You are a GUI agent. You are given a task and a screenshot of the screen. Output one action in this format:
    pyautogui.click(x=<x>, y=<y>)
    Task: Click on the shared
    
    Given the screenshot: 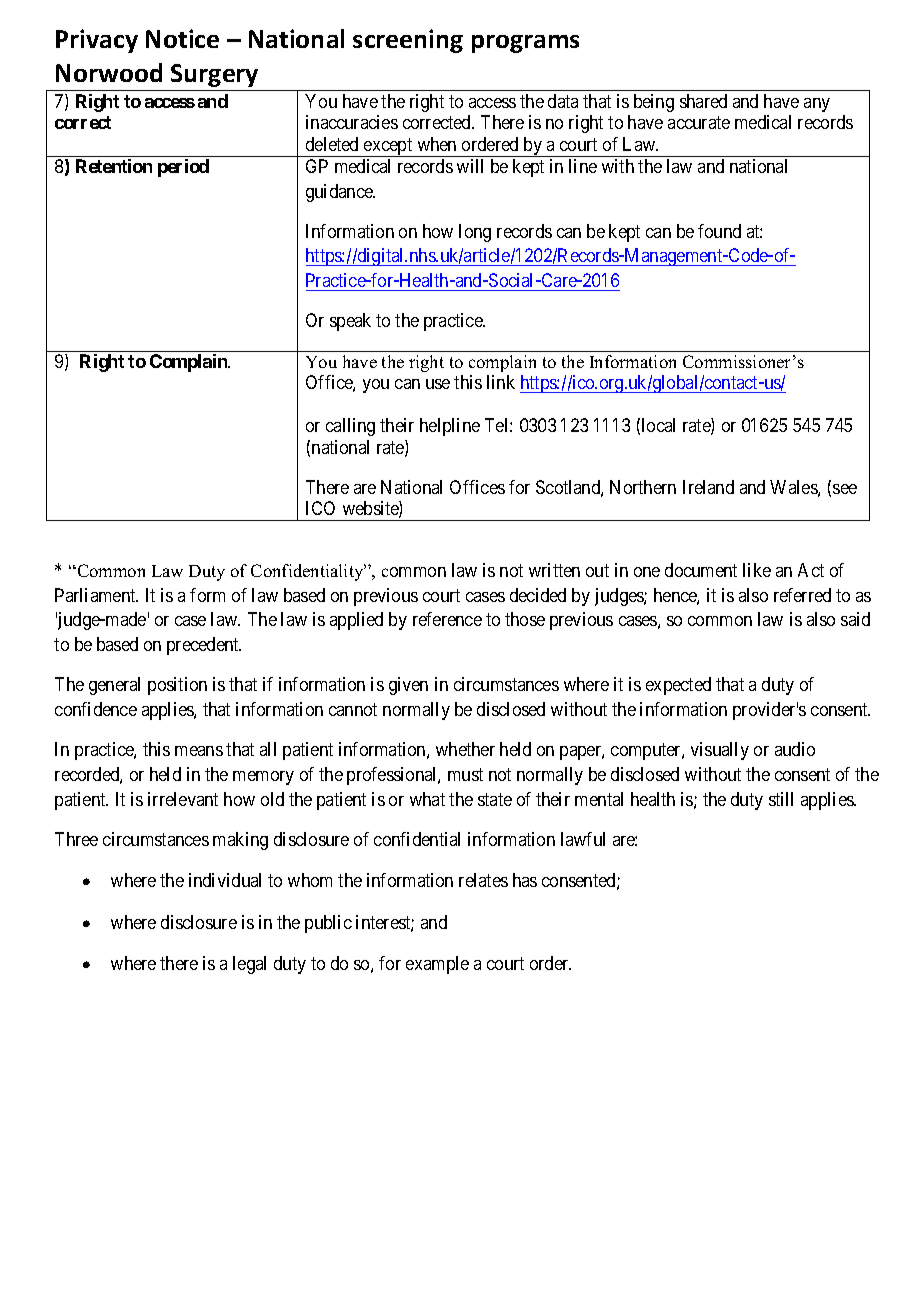 What is the action you would take?
    pyautogui.click(x=703, y=101)
